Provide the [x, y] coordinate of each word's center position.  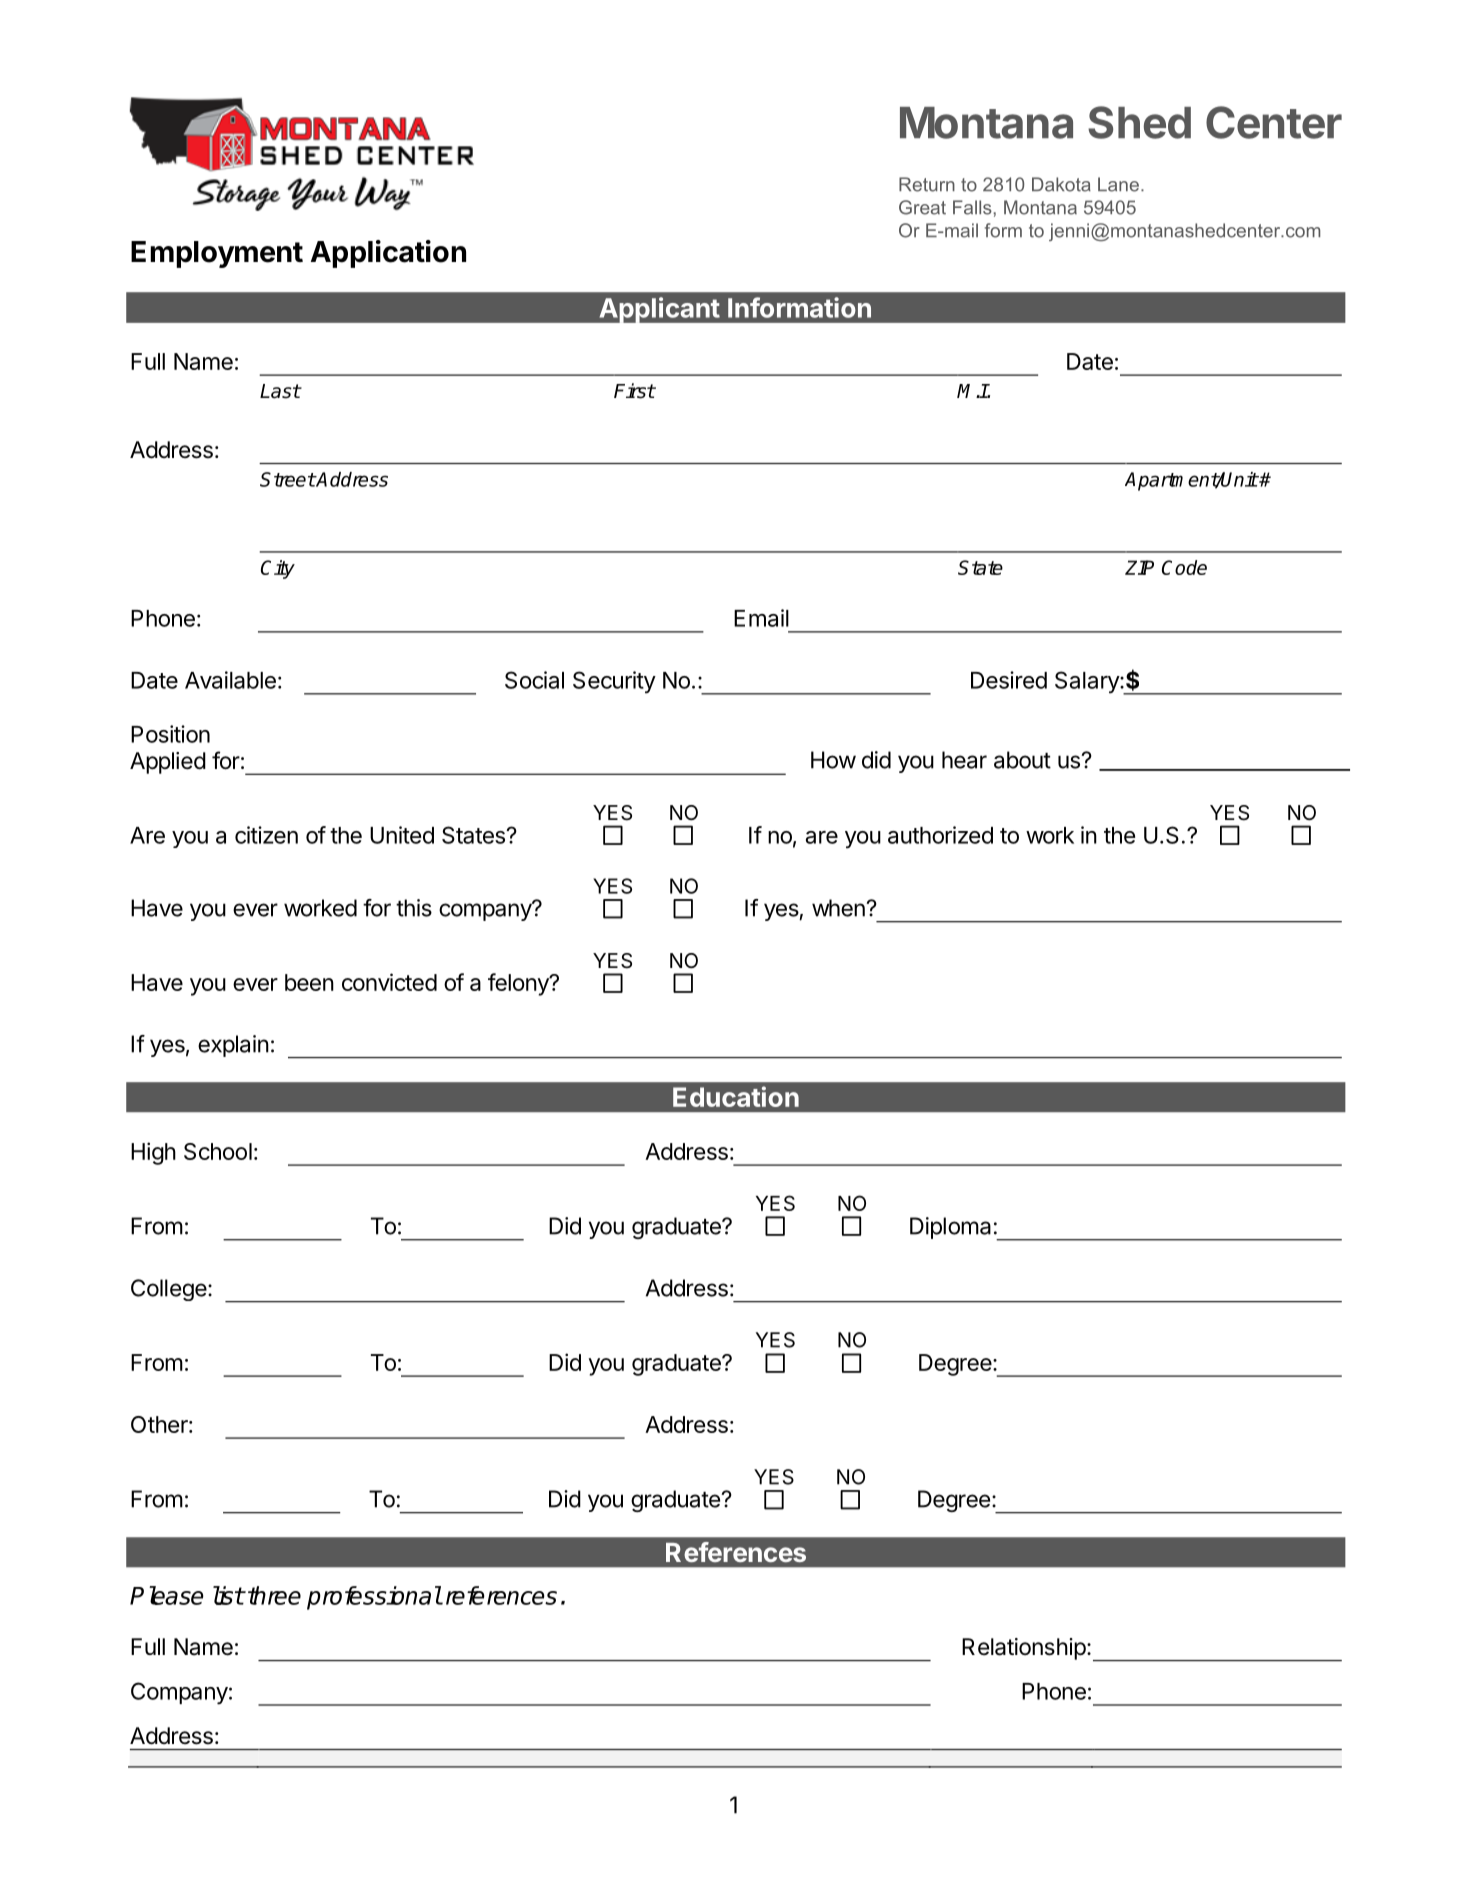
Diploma [950, 1228]
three [274, 1595]
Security [614, 682]
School [218, 1151]
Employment [217, 254]
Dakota [1061, 184]
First [634, 391]
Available [230, 680]
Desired [1009, 680]
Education [736, 1096]
